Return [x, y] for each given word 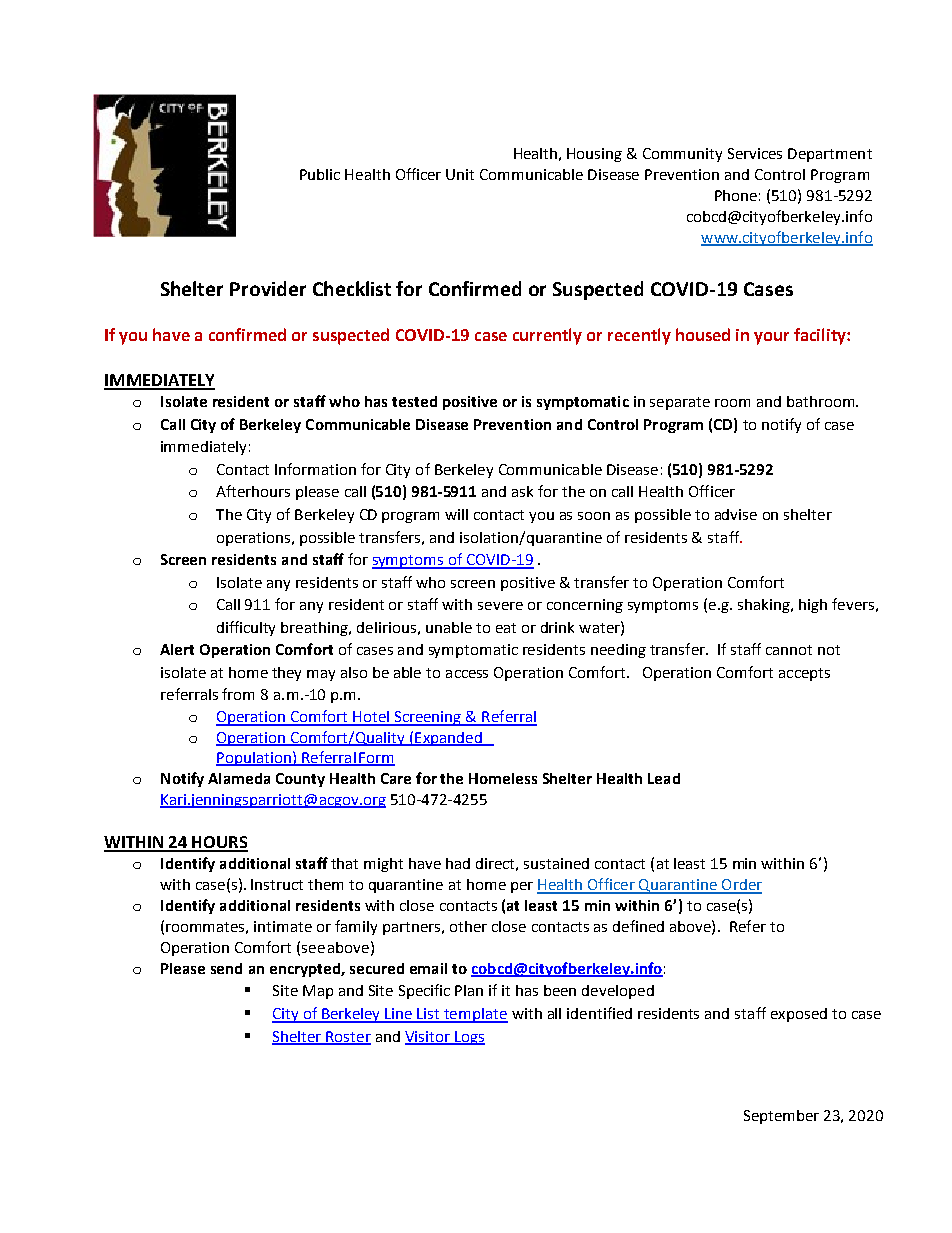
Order [741, 886]
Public [320, 174]
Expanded [448, 739]
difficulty [246, 628]
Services [755, 153]
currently [547, 336]
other [468, 926]
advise [736, 514]
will [456, 514]
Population [254, 759]
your [771, 338]
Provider [268, 288]
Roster [348, 1037]
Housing [594, 155]
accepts [804, 674]
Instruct [277, 884]
